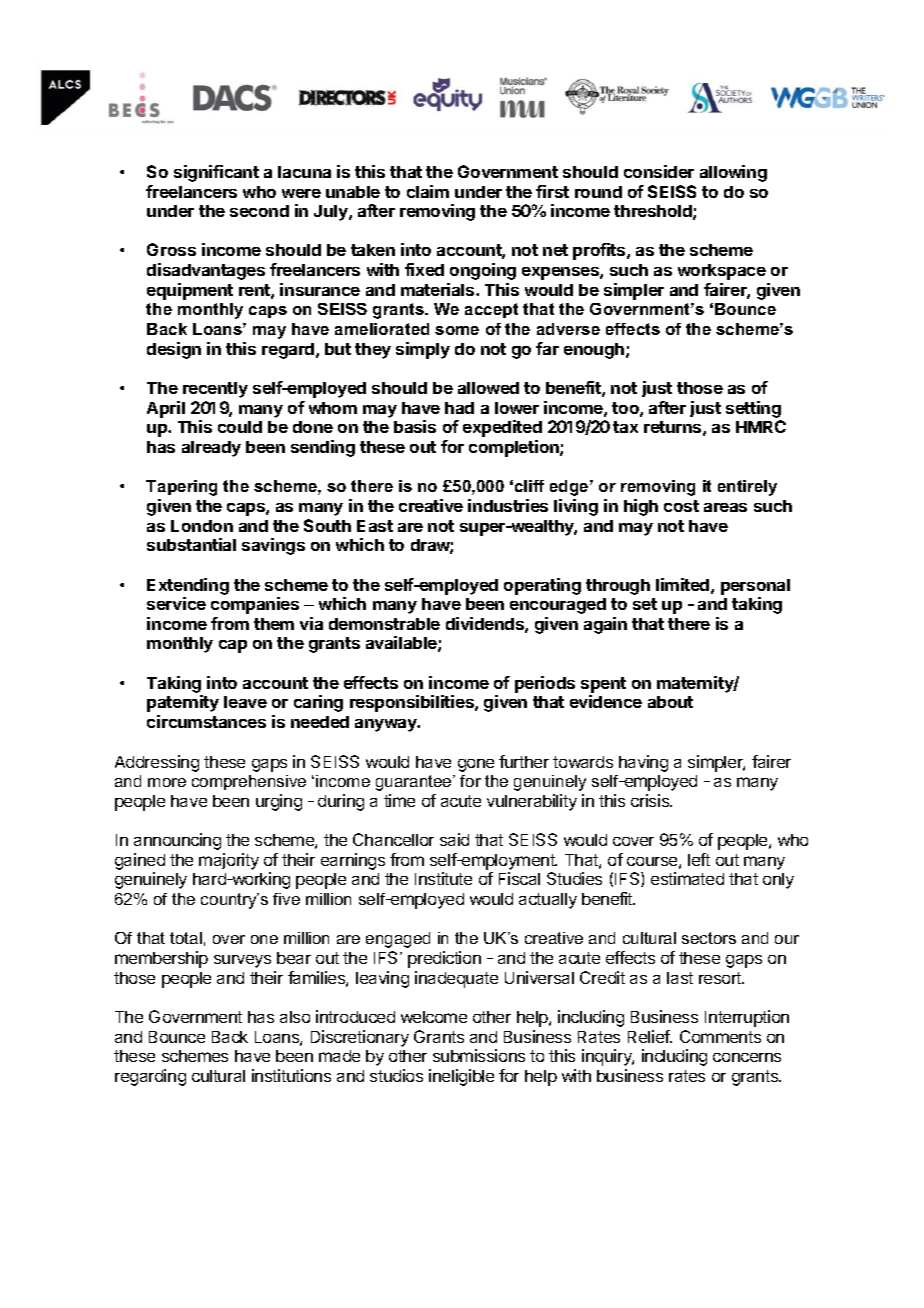 This page has width=924, height=1308. I want to click on setting, so click(753, 409).
